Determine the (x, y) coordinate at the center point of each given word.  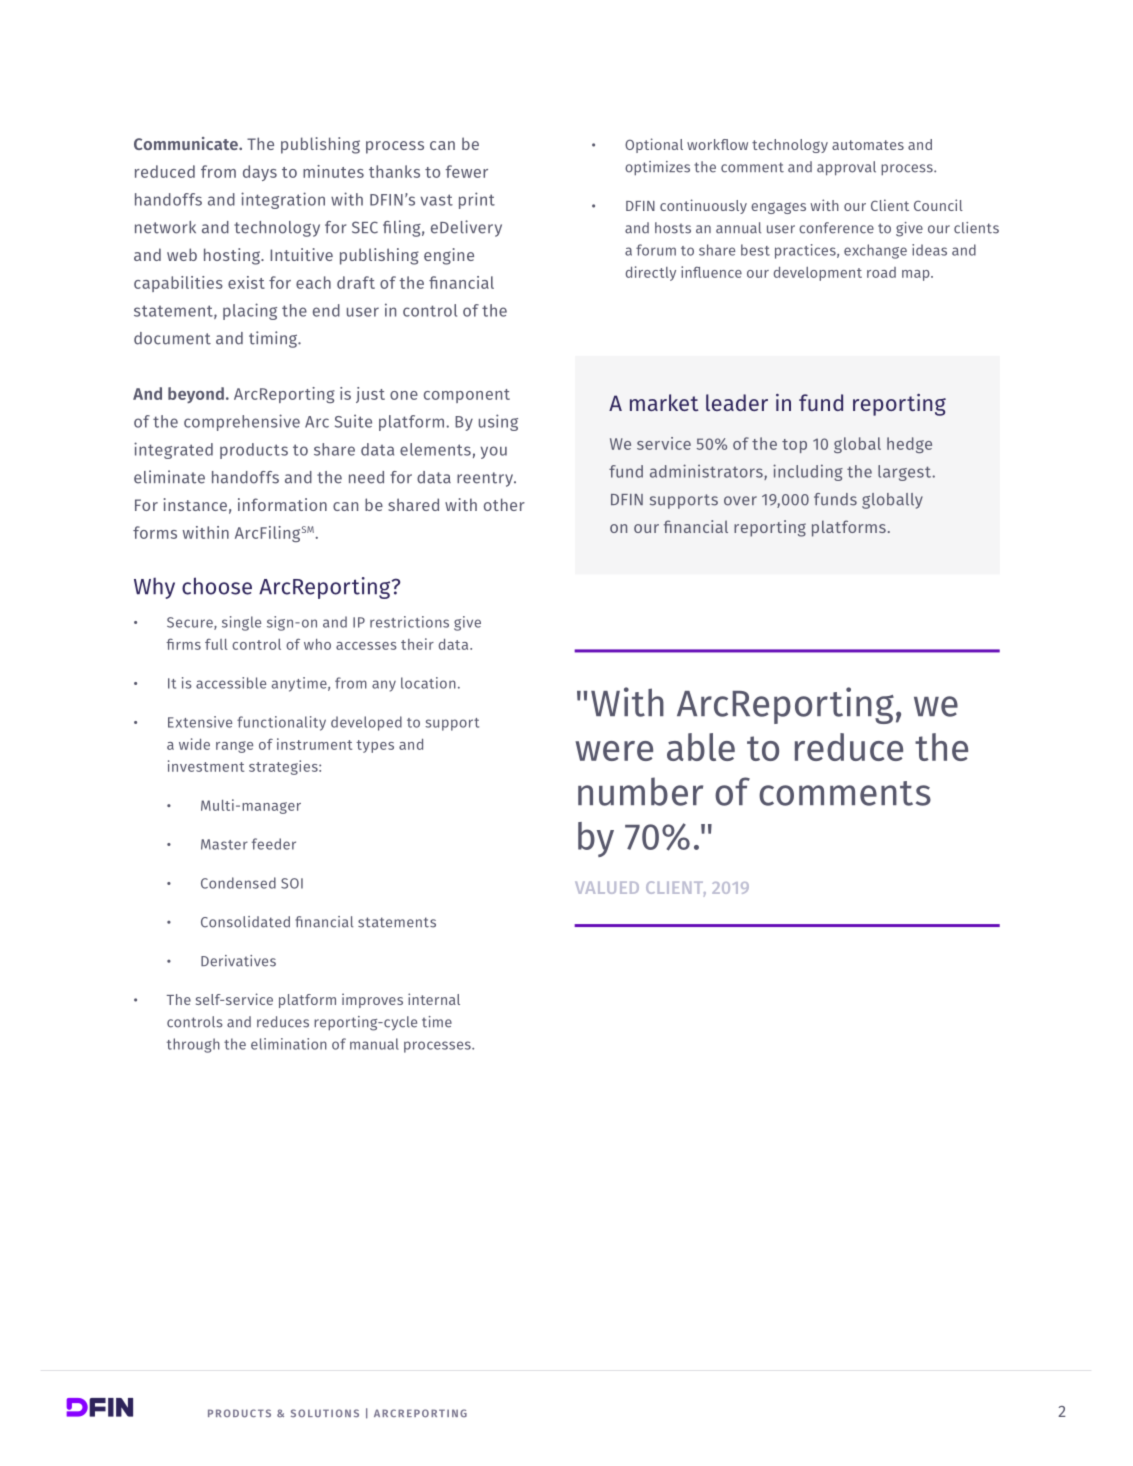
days (260, 173)
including (808, 472)
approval (846, 168)
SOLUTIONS (325, 1413)
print (477, 200)
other (504, 504)
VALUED (607, 888)
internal (434, 999)
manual (374, 1044)
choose (217, 586)
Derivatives (238, 961)
